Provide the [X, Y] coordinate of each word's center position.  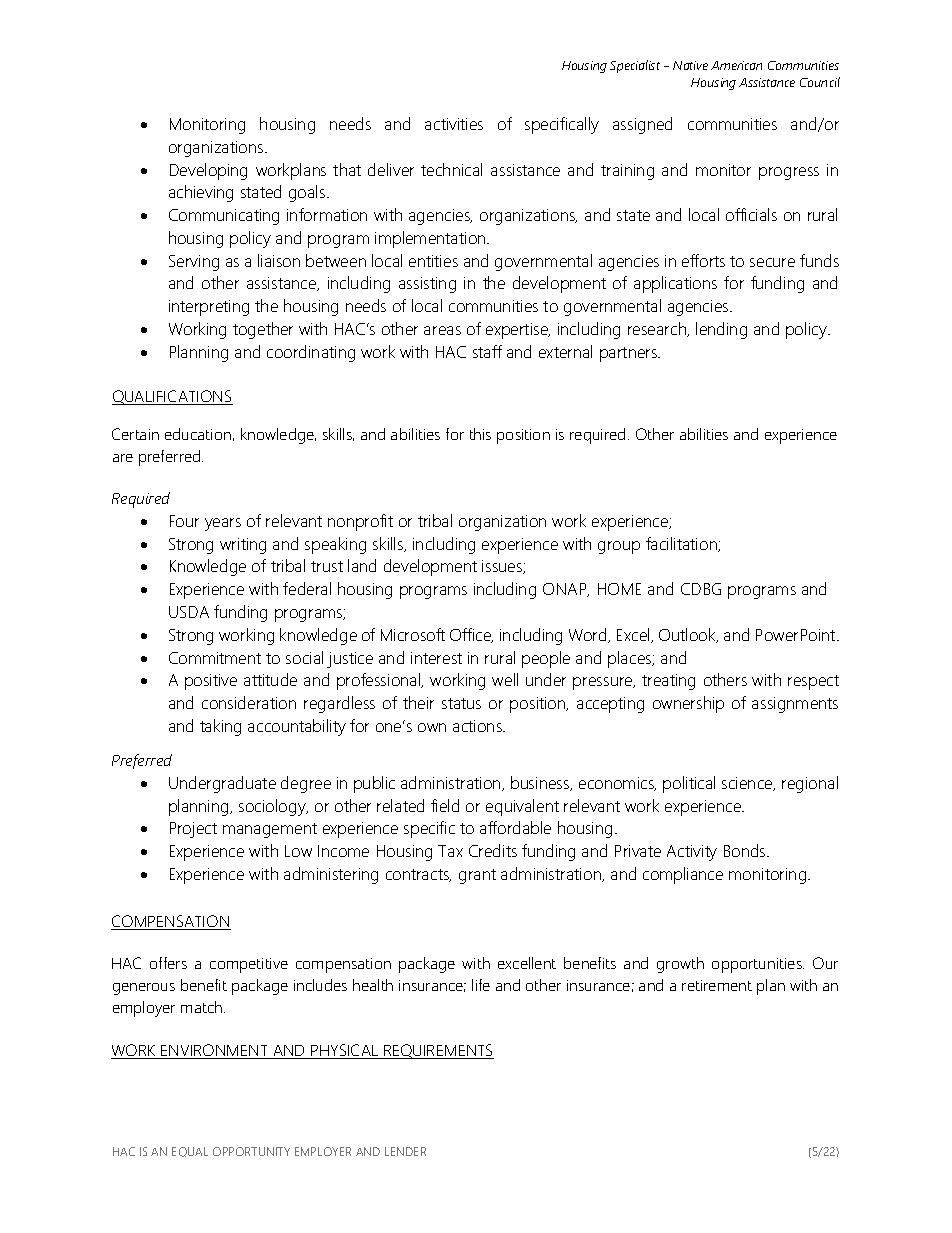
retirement [717, 985]
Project [193, 830]
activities [454, 124]
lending [721, 330]
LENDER [405, 1151]
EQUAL [190, 1152]
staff [487, 351]
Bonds [746, 850]
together [263, 330]
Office [471, 635]
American [736, 65]
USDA [189, 612]
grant [477, 876]
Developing [208, 171]
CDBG [701, 589]
